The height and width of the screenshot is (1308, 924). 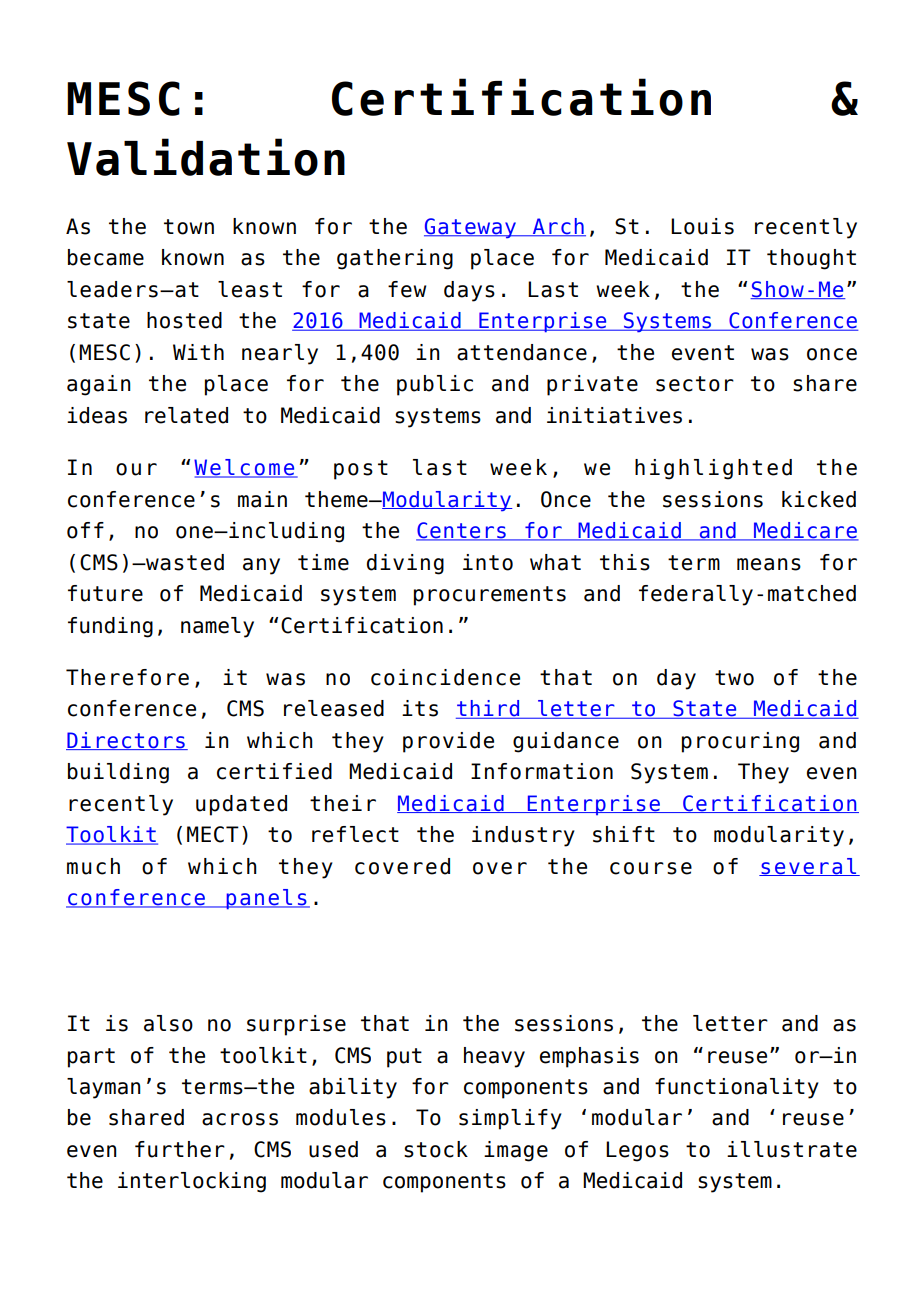 What do you see at coordinates (471, 228) in the screenshot?
I see `Gateway` at bounding box center [471, 228].
